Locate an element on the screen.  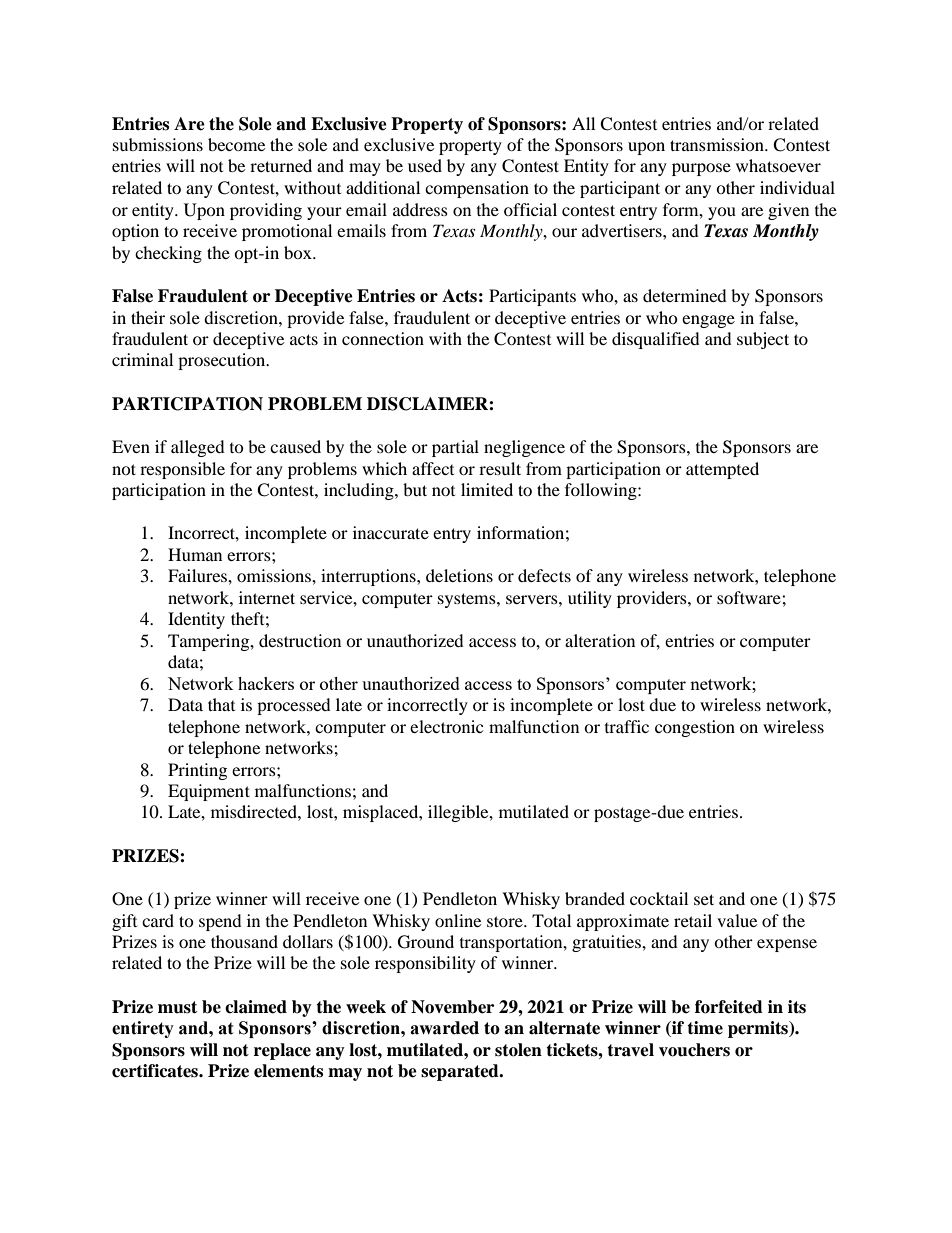
purpose is located at coordinates (701, 169).
